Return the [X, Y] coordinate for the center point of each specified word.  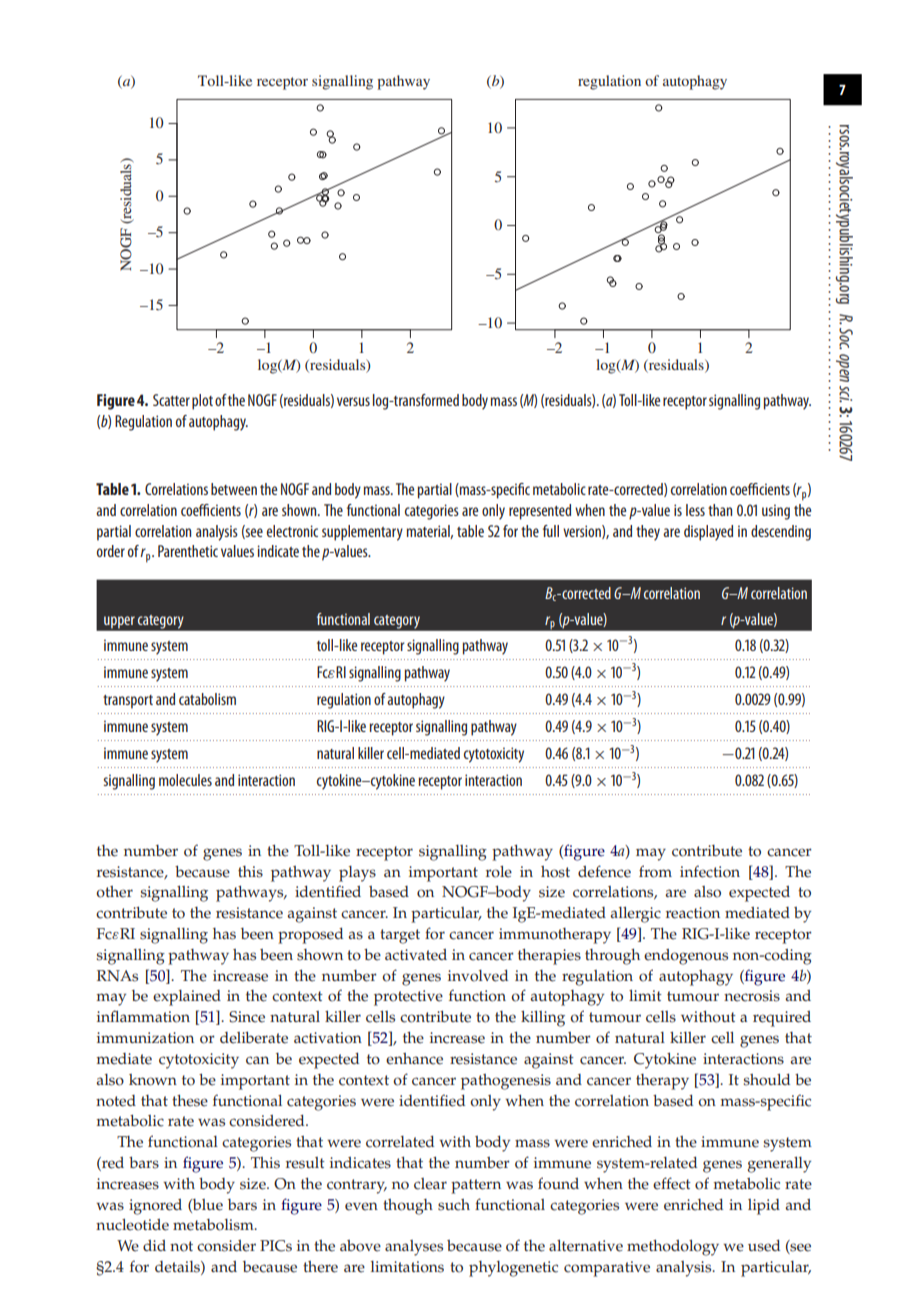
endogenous [686, 957]
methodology [673, 1248]
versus [353, 401]
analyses [414, 1248]
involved [478, 976]
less [695, 510]
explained [187, 998]
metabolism [214, 1225]
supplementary [362, 533]
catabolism [207, 699]
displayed [708, 533]
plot [202, 402]
